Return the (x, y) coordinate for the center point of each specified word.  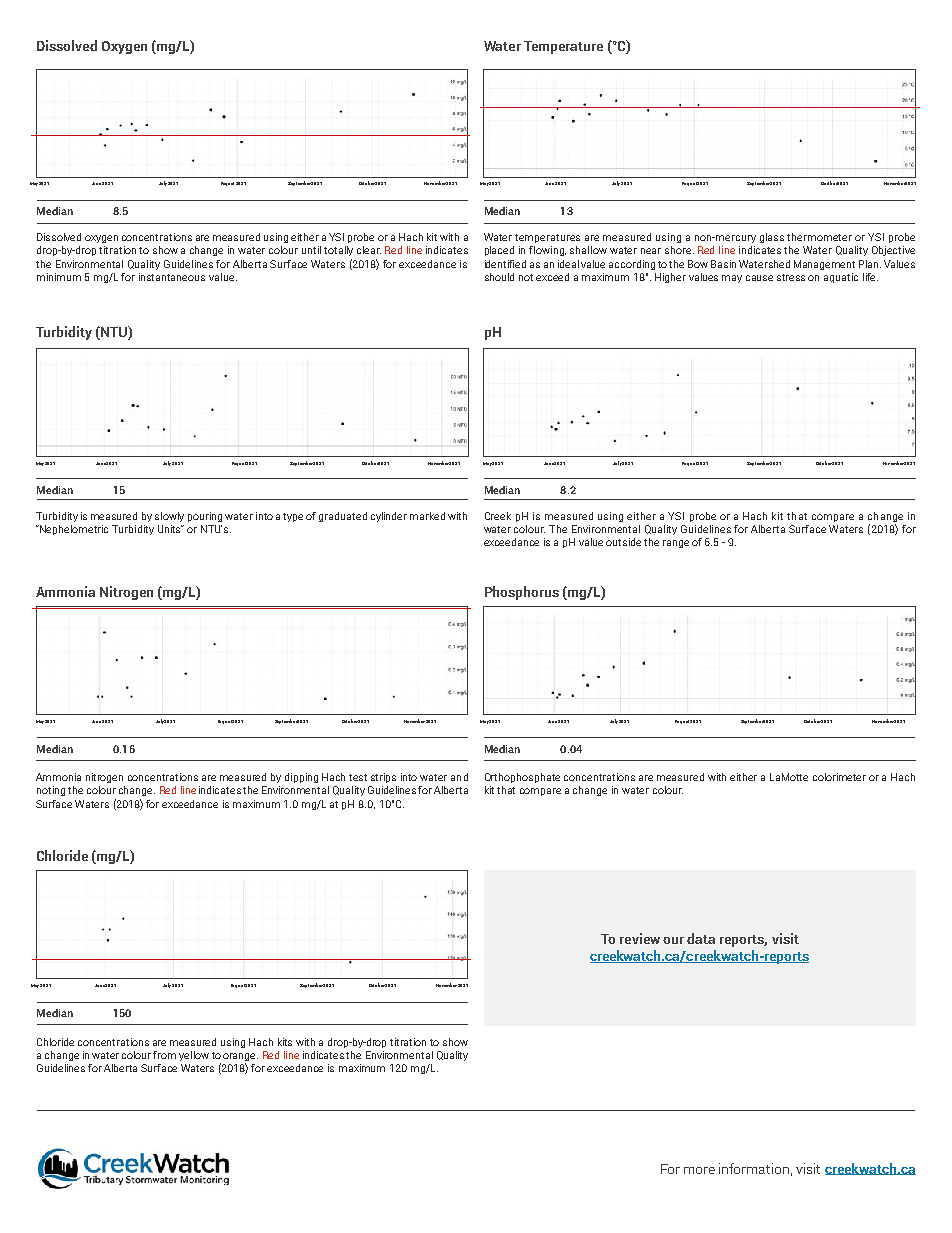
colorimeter (839, 777)
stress (791, 277)
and (459, 777)
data (701, 938)
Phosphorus (522, 593)
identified (505, 264)
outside (623, 542)
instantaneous (172, 277)
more (699, 1170)
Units (171, 529)
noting (51, 791)
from (164, 1055)
